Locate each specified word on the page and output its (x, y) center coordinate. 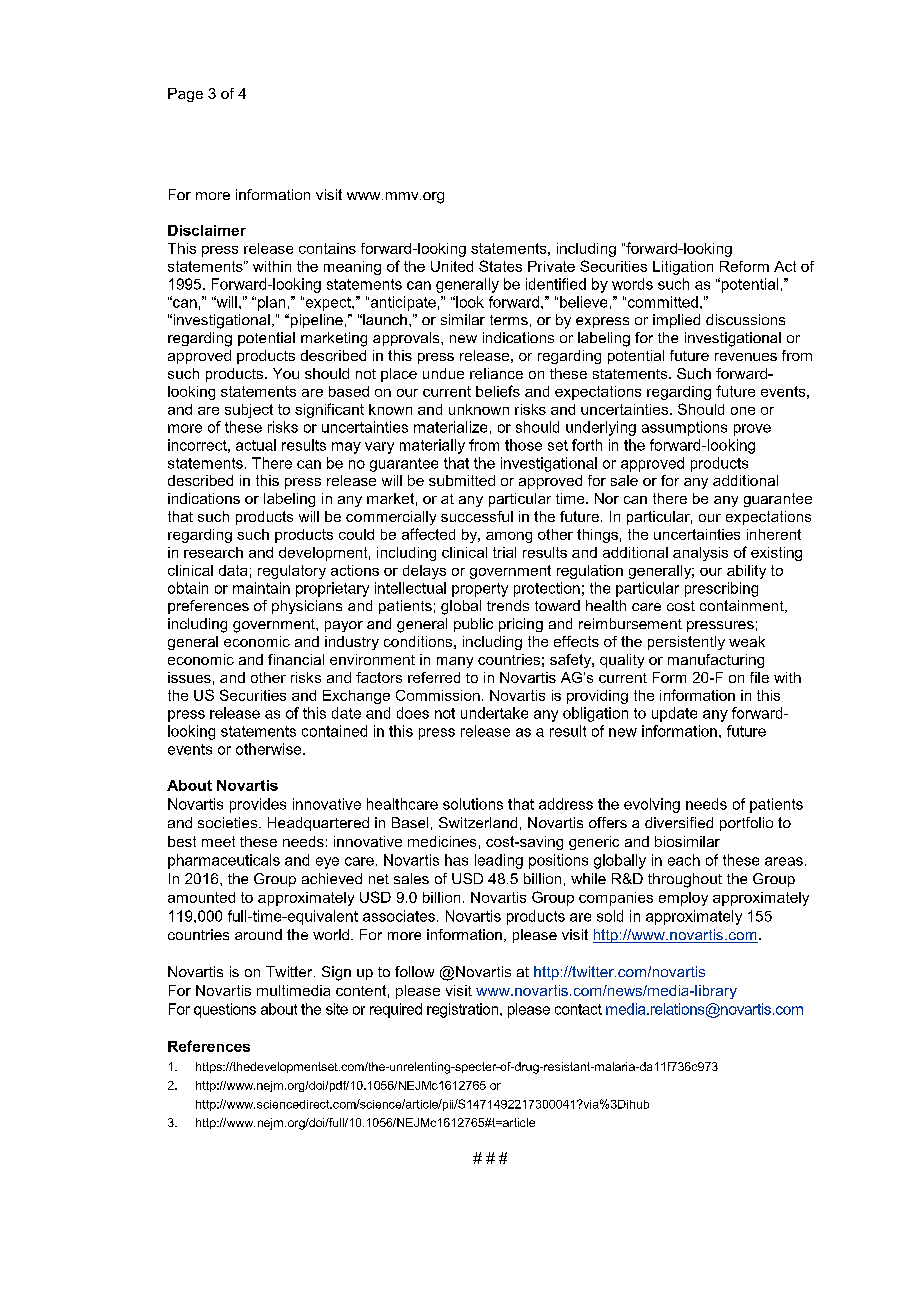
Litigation (683, 268)
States (500, 266)
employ (683, 899)
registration (462, 1010)
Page (185, 95)
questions (225, 1010)
